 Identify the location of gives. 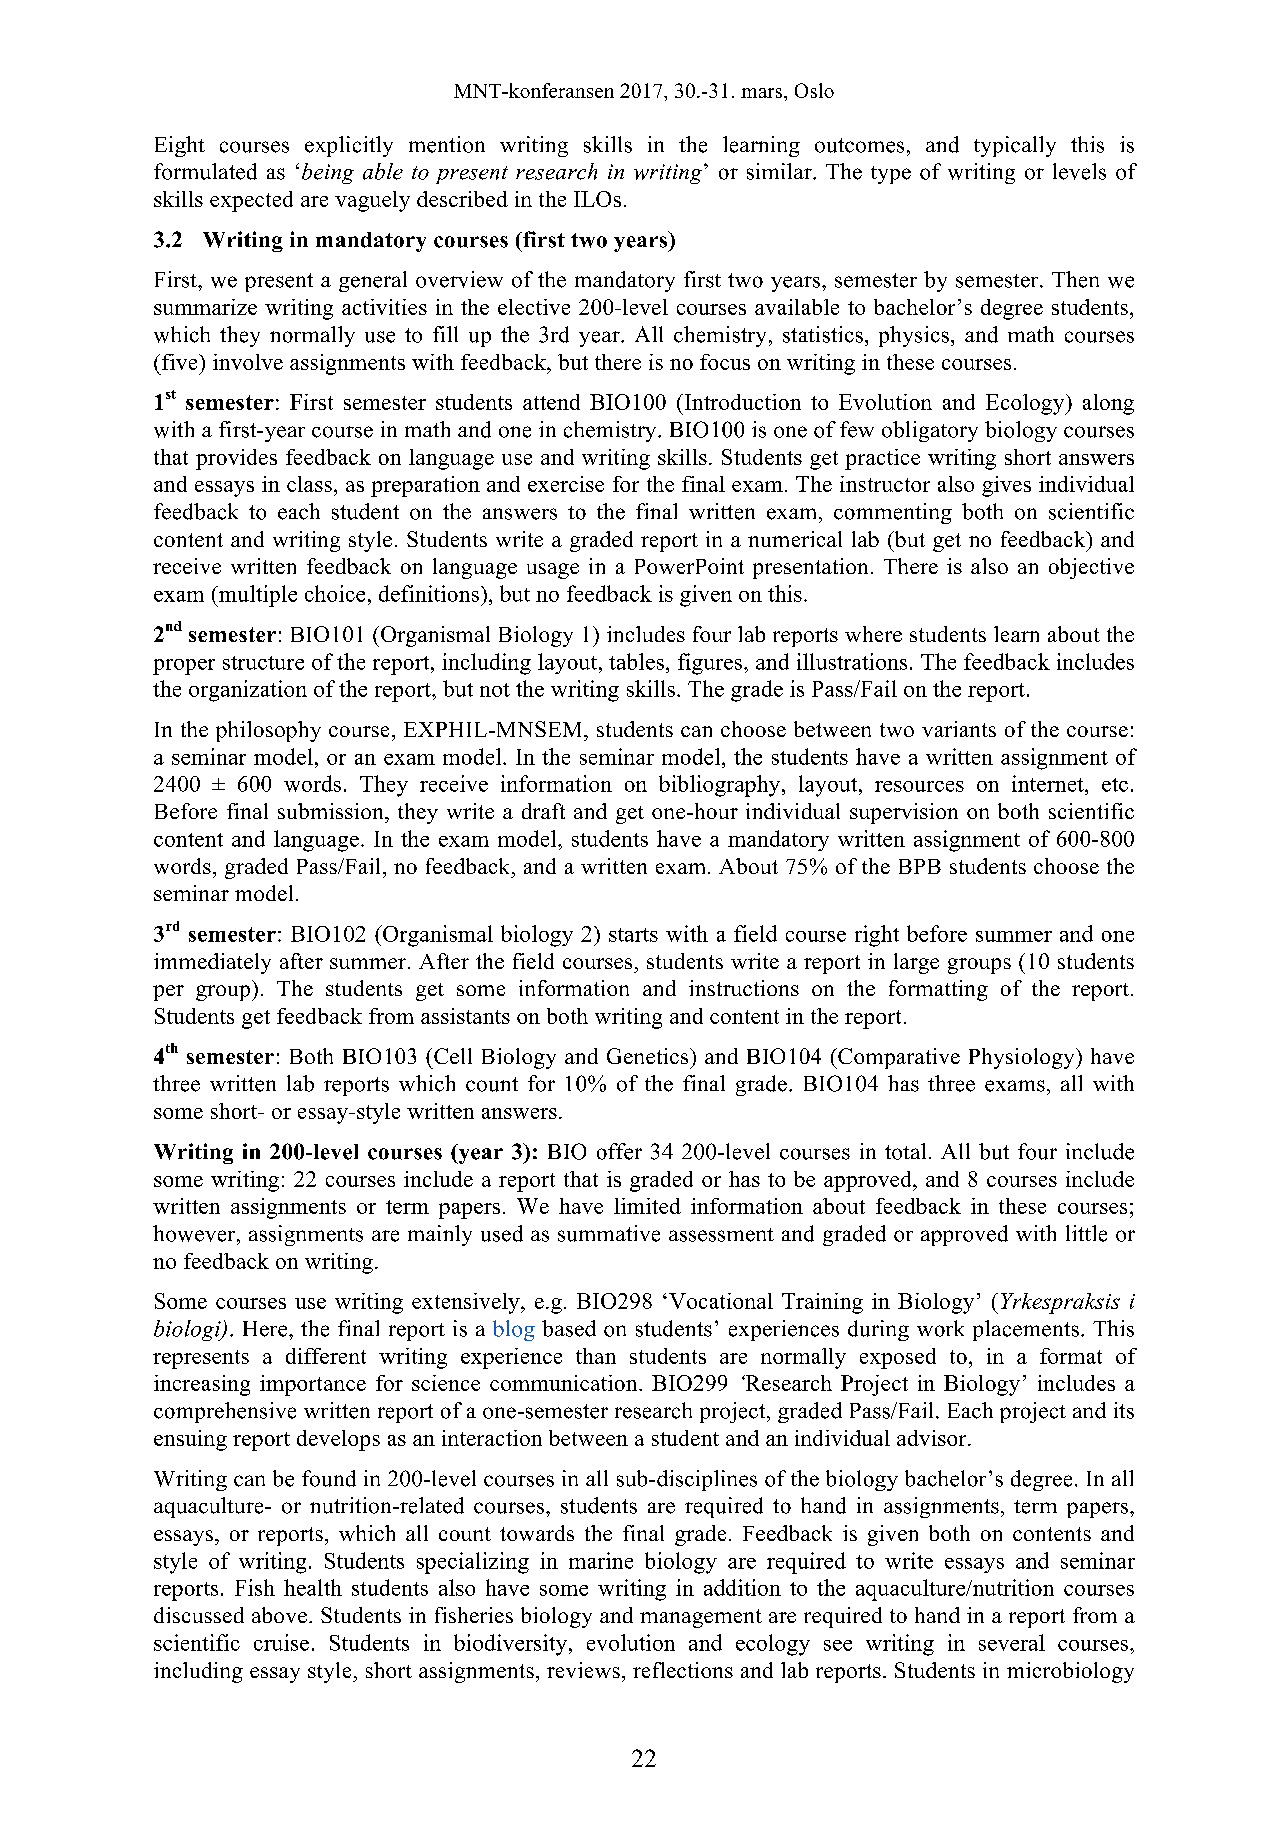
(1006, 486).
